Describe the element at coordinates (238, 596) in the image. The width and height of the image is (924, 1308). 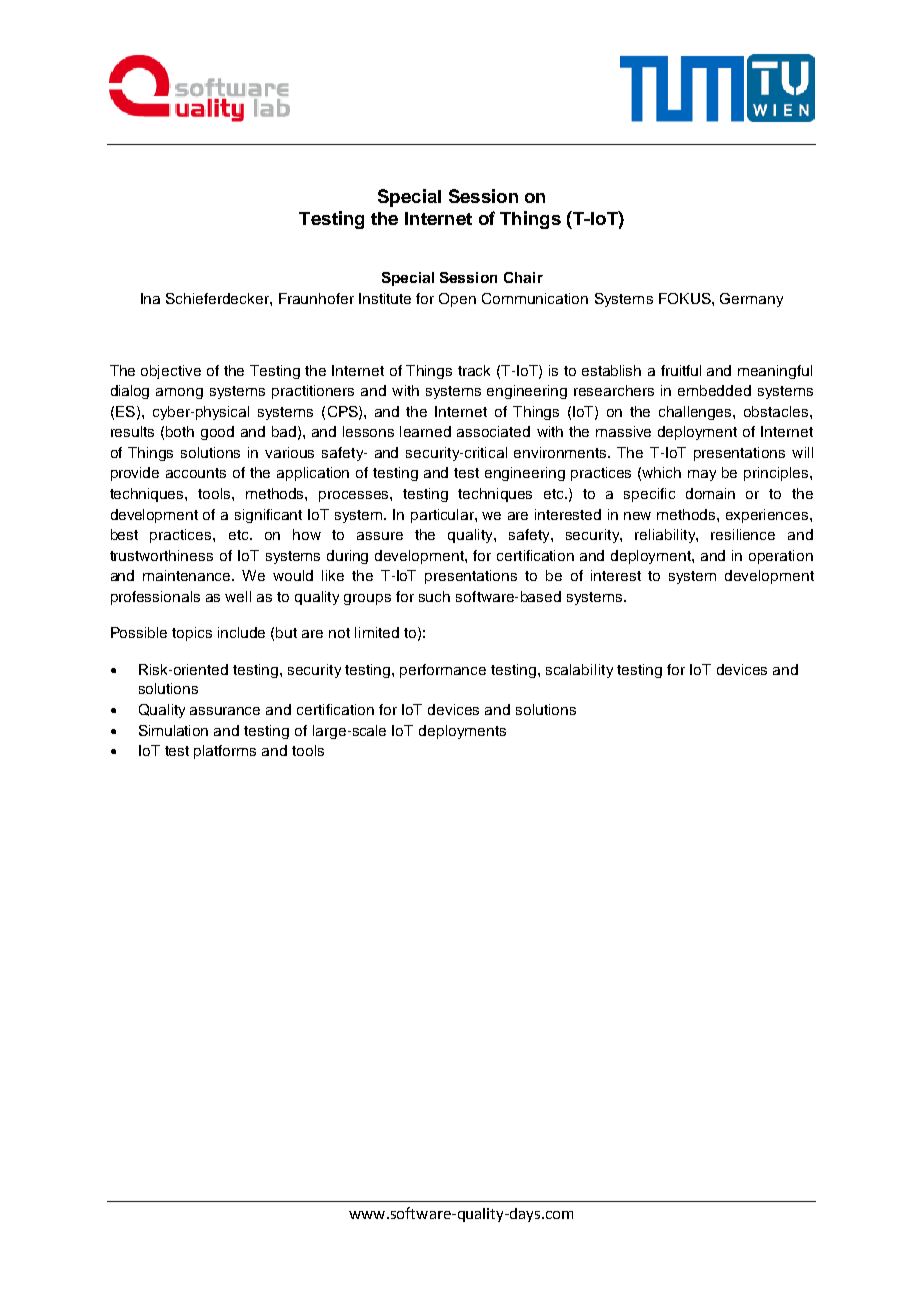
I see `well` at that location.
